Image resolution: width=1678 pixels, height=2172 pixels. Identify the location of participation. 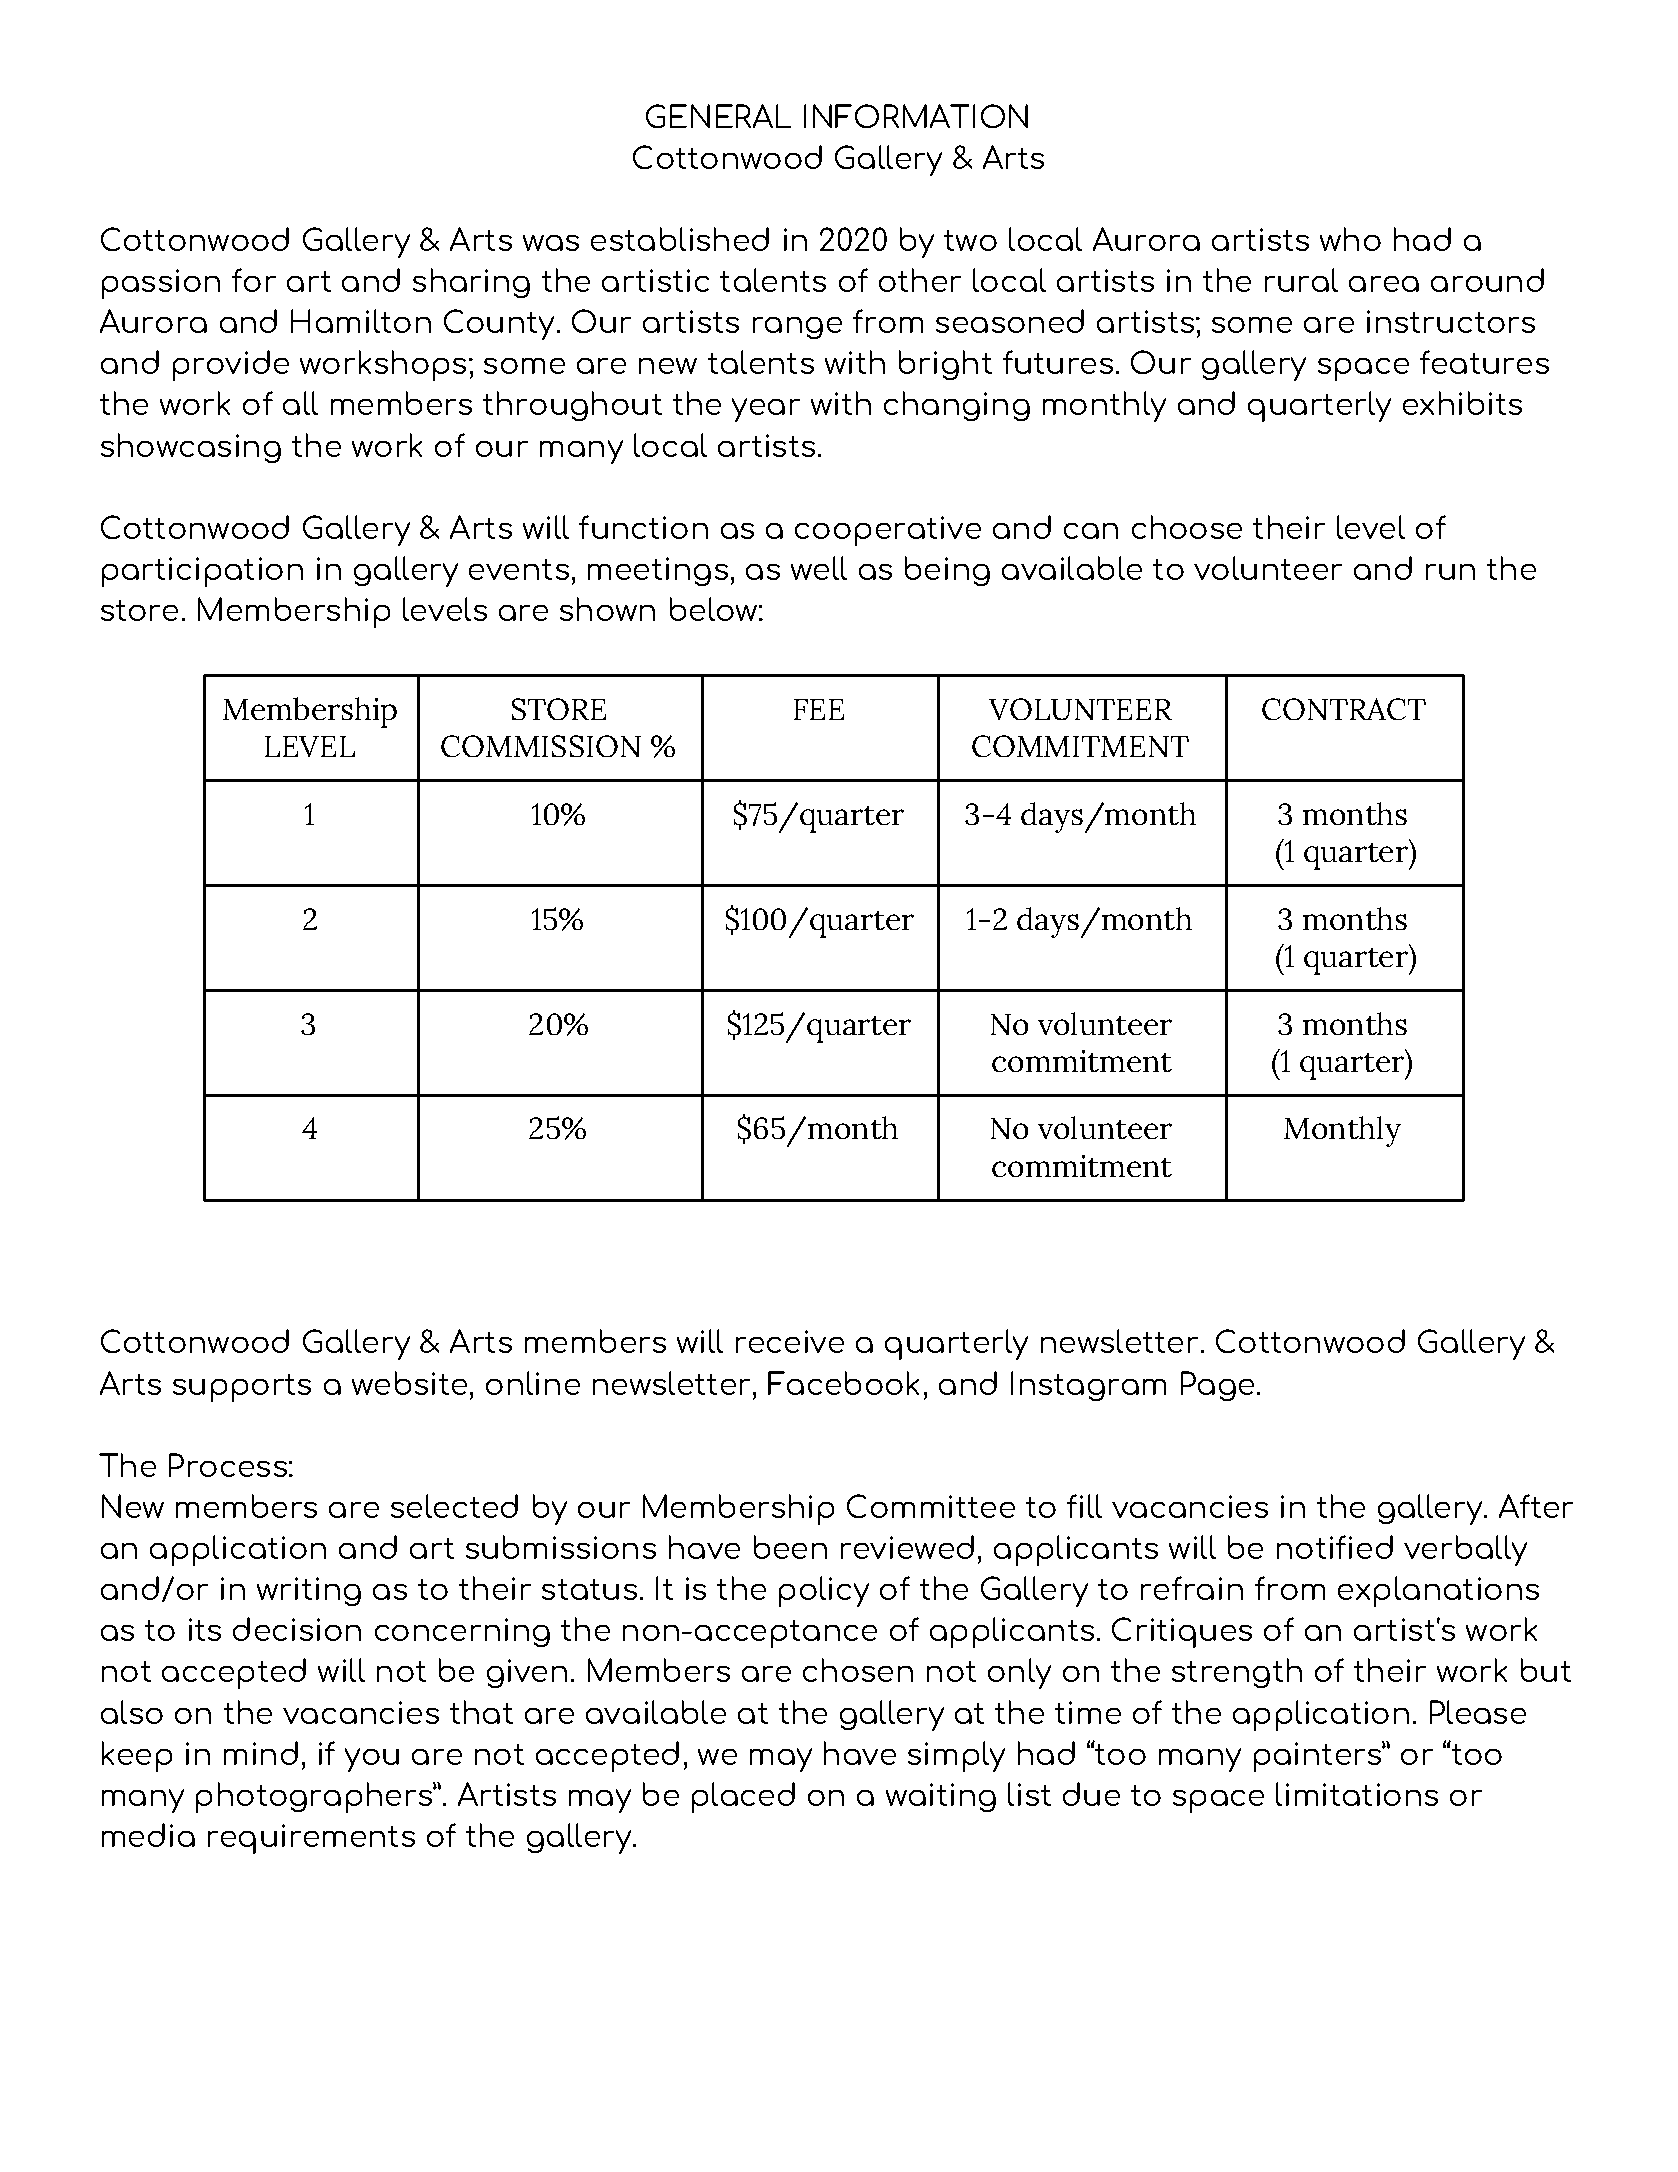
(202, 572).
